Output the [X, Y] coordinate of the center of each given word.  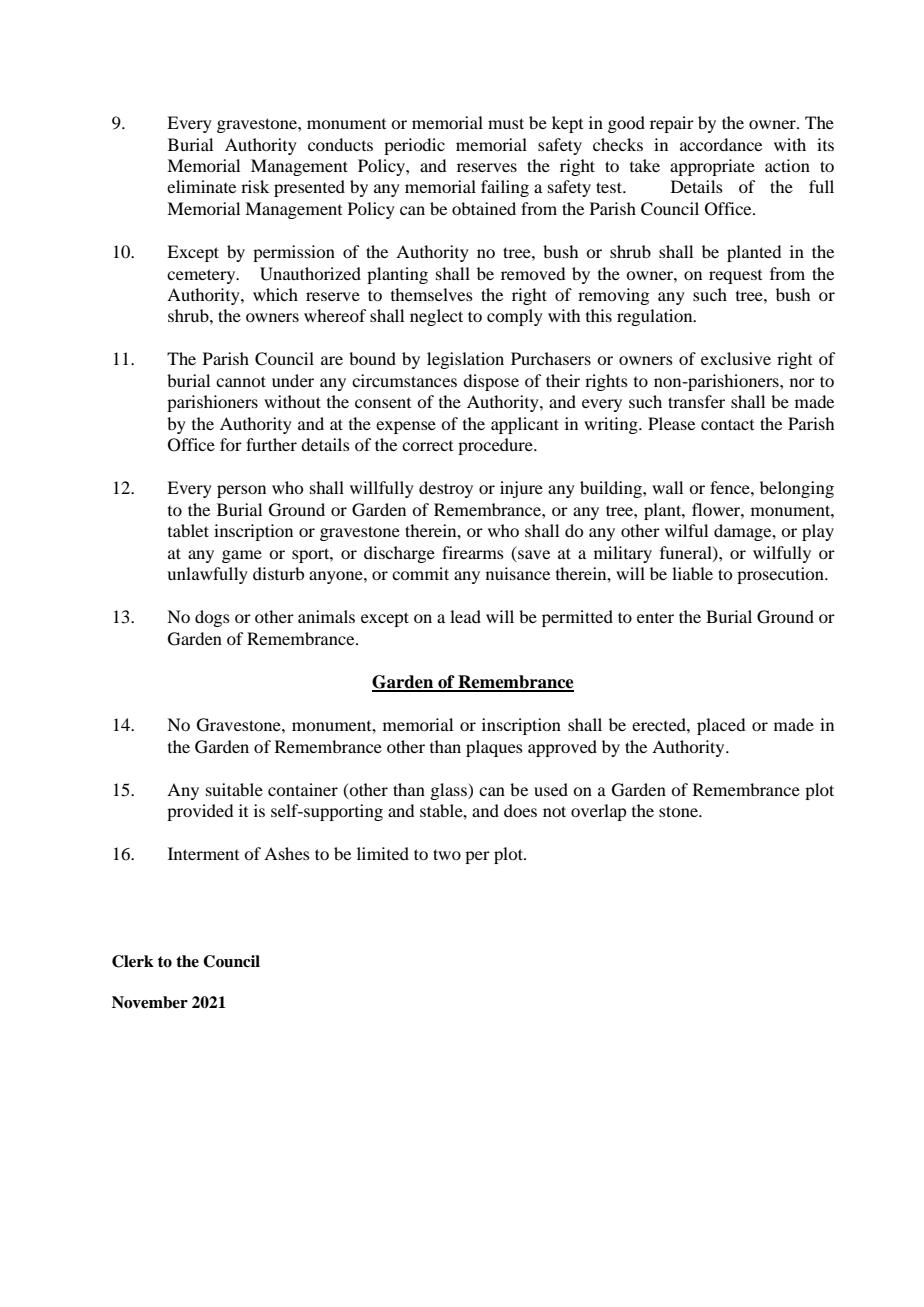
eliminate [201, 186]
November [150, 1002]
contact [727, 424]
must [506, 123]
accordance [721, 144]
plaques [494, 748]
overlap [598, 812]
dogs [212, 618]
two [447, 854]
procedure [496, 446]
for [231, 444]
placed [721, 726]
